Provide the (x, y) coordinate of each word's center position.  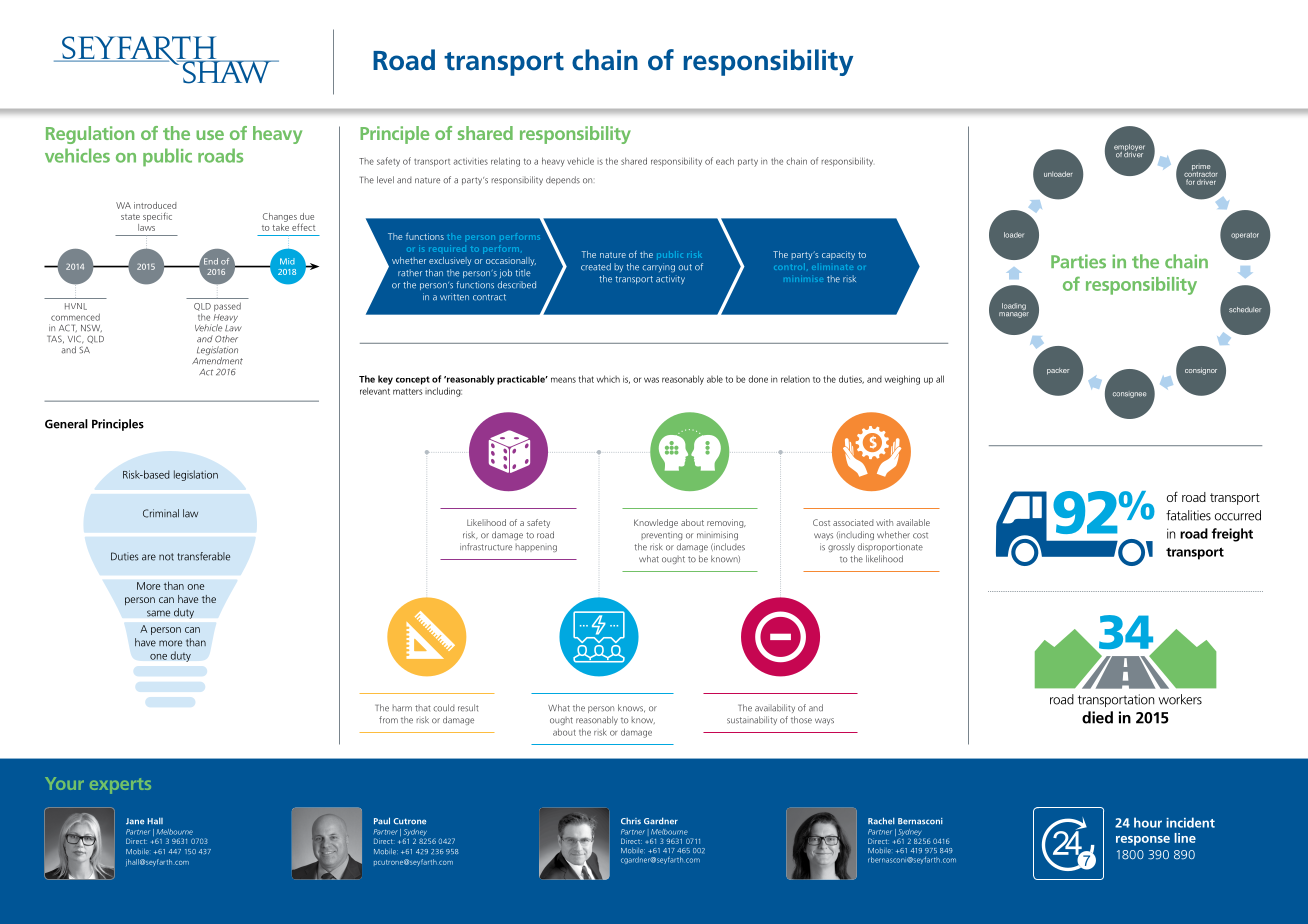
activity (670, 279)
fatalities (1188, 515)
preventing (661, 535)
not (166, 557)
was (651, 380)
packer (1058, 371)
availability (775, 708)
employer (1129, 149)
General (66, 424)
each (725, 161)
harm (402, 708)
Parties (1078, 261)
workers (1180, 699)
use (210, 135)
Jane (135, 821)
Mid (287, 261)
